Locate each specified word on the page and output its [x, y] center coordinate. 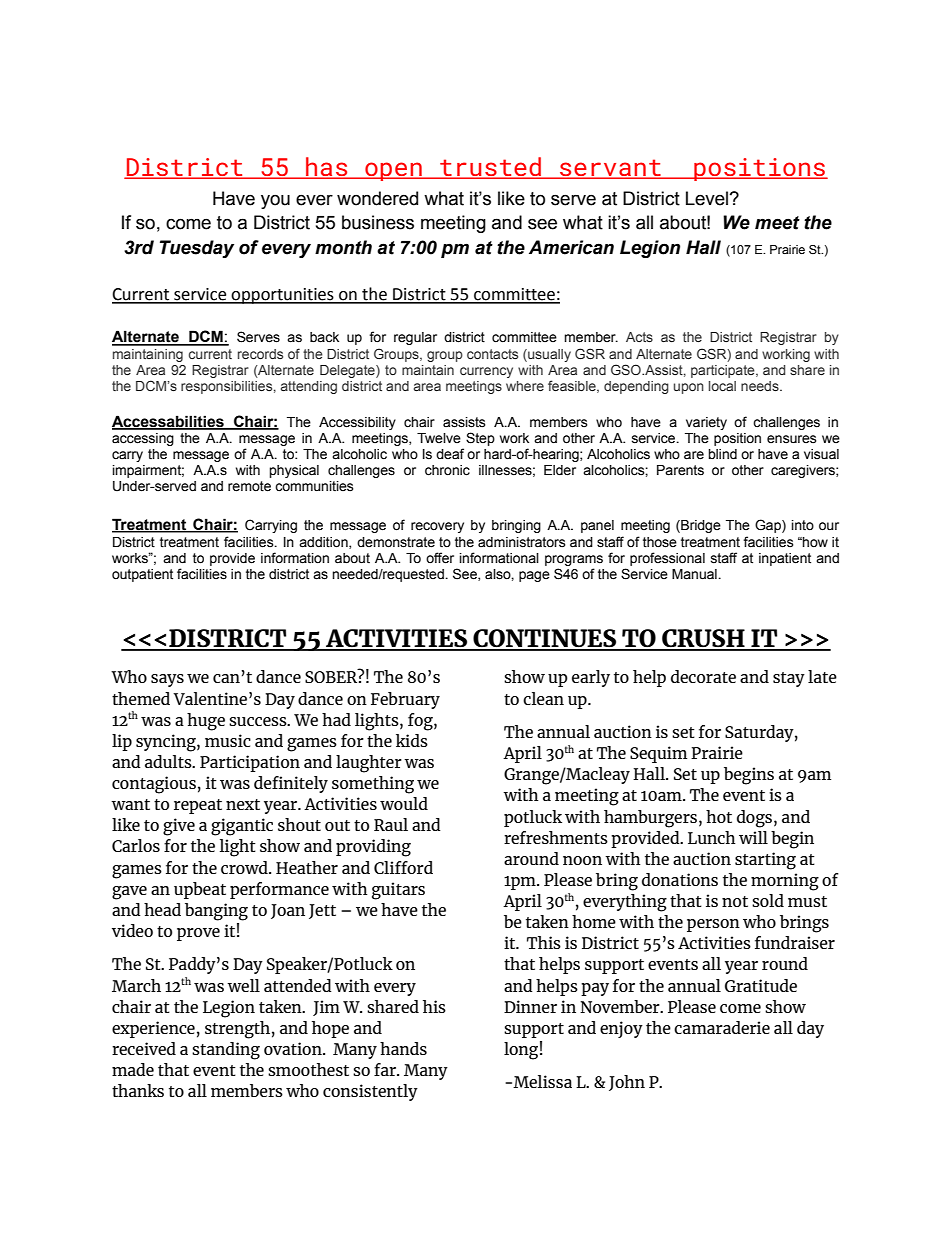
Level [708, 198]
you [275, 201]
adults [169, 761]
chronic [447, 470]
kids [412, 740]
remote [249, 486]
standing [226, 1051]
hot [719, 816]
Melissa [541, 1081]
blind [722, 454]
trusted [491, 167]
